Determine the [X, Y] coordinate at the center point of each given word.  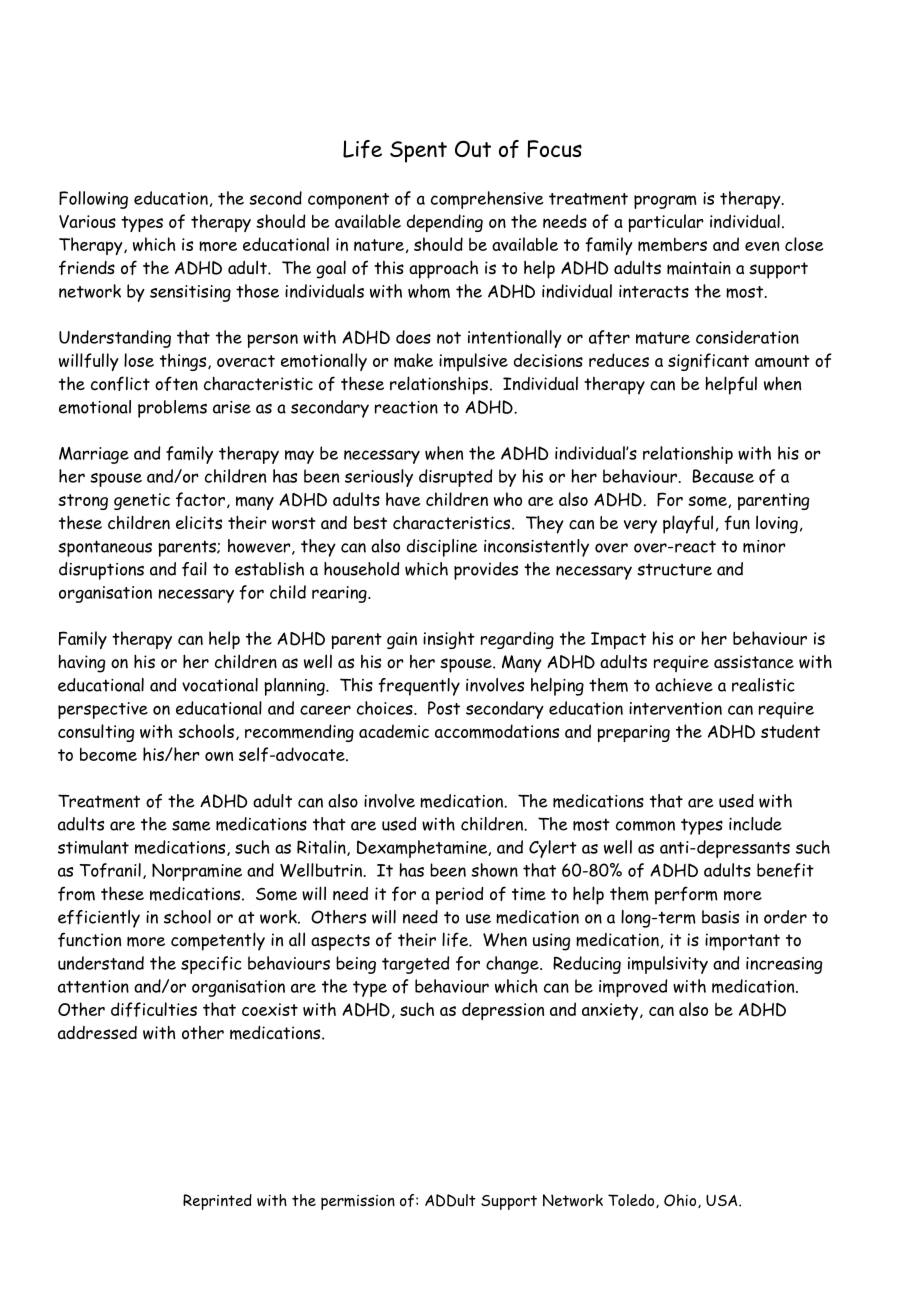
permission [358, 1202]
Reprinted [217, 1202]
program [665, 202]
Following [93, 200]
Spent [418, 152]
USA [723, 1200]
